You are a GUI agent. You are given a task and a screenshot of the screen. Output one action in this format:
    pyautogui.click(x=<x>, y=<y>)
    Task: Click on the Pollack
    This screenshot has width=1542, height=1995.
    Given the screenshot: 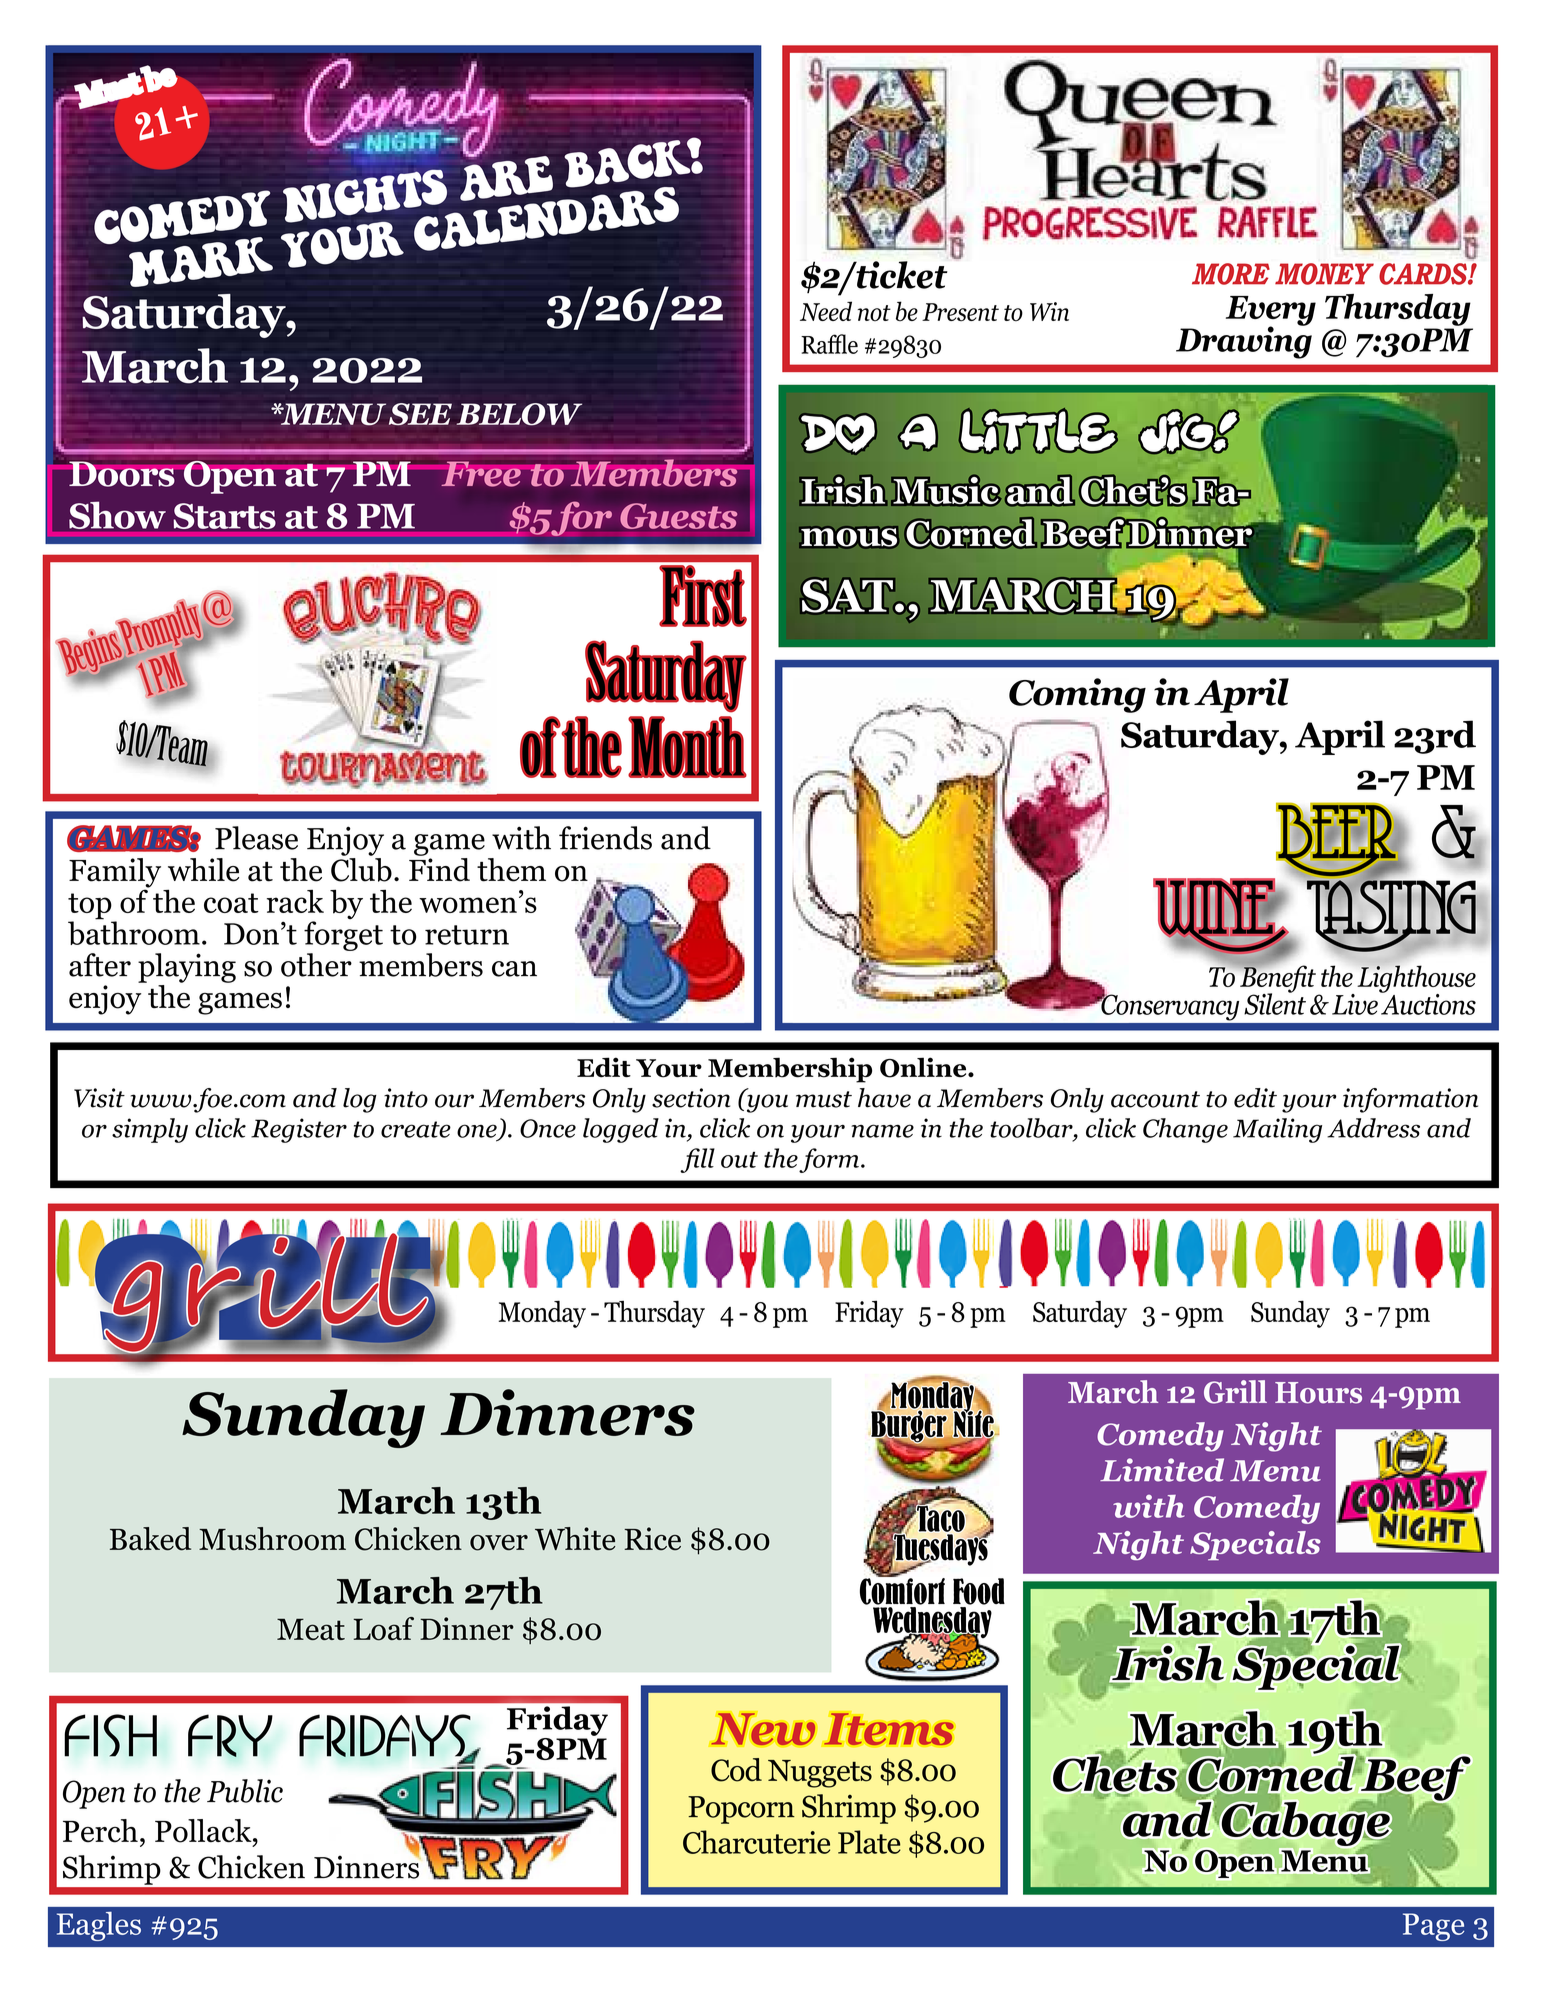 What is the action you would take?
    pyautogui.click(x=204, y=1831)
